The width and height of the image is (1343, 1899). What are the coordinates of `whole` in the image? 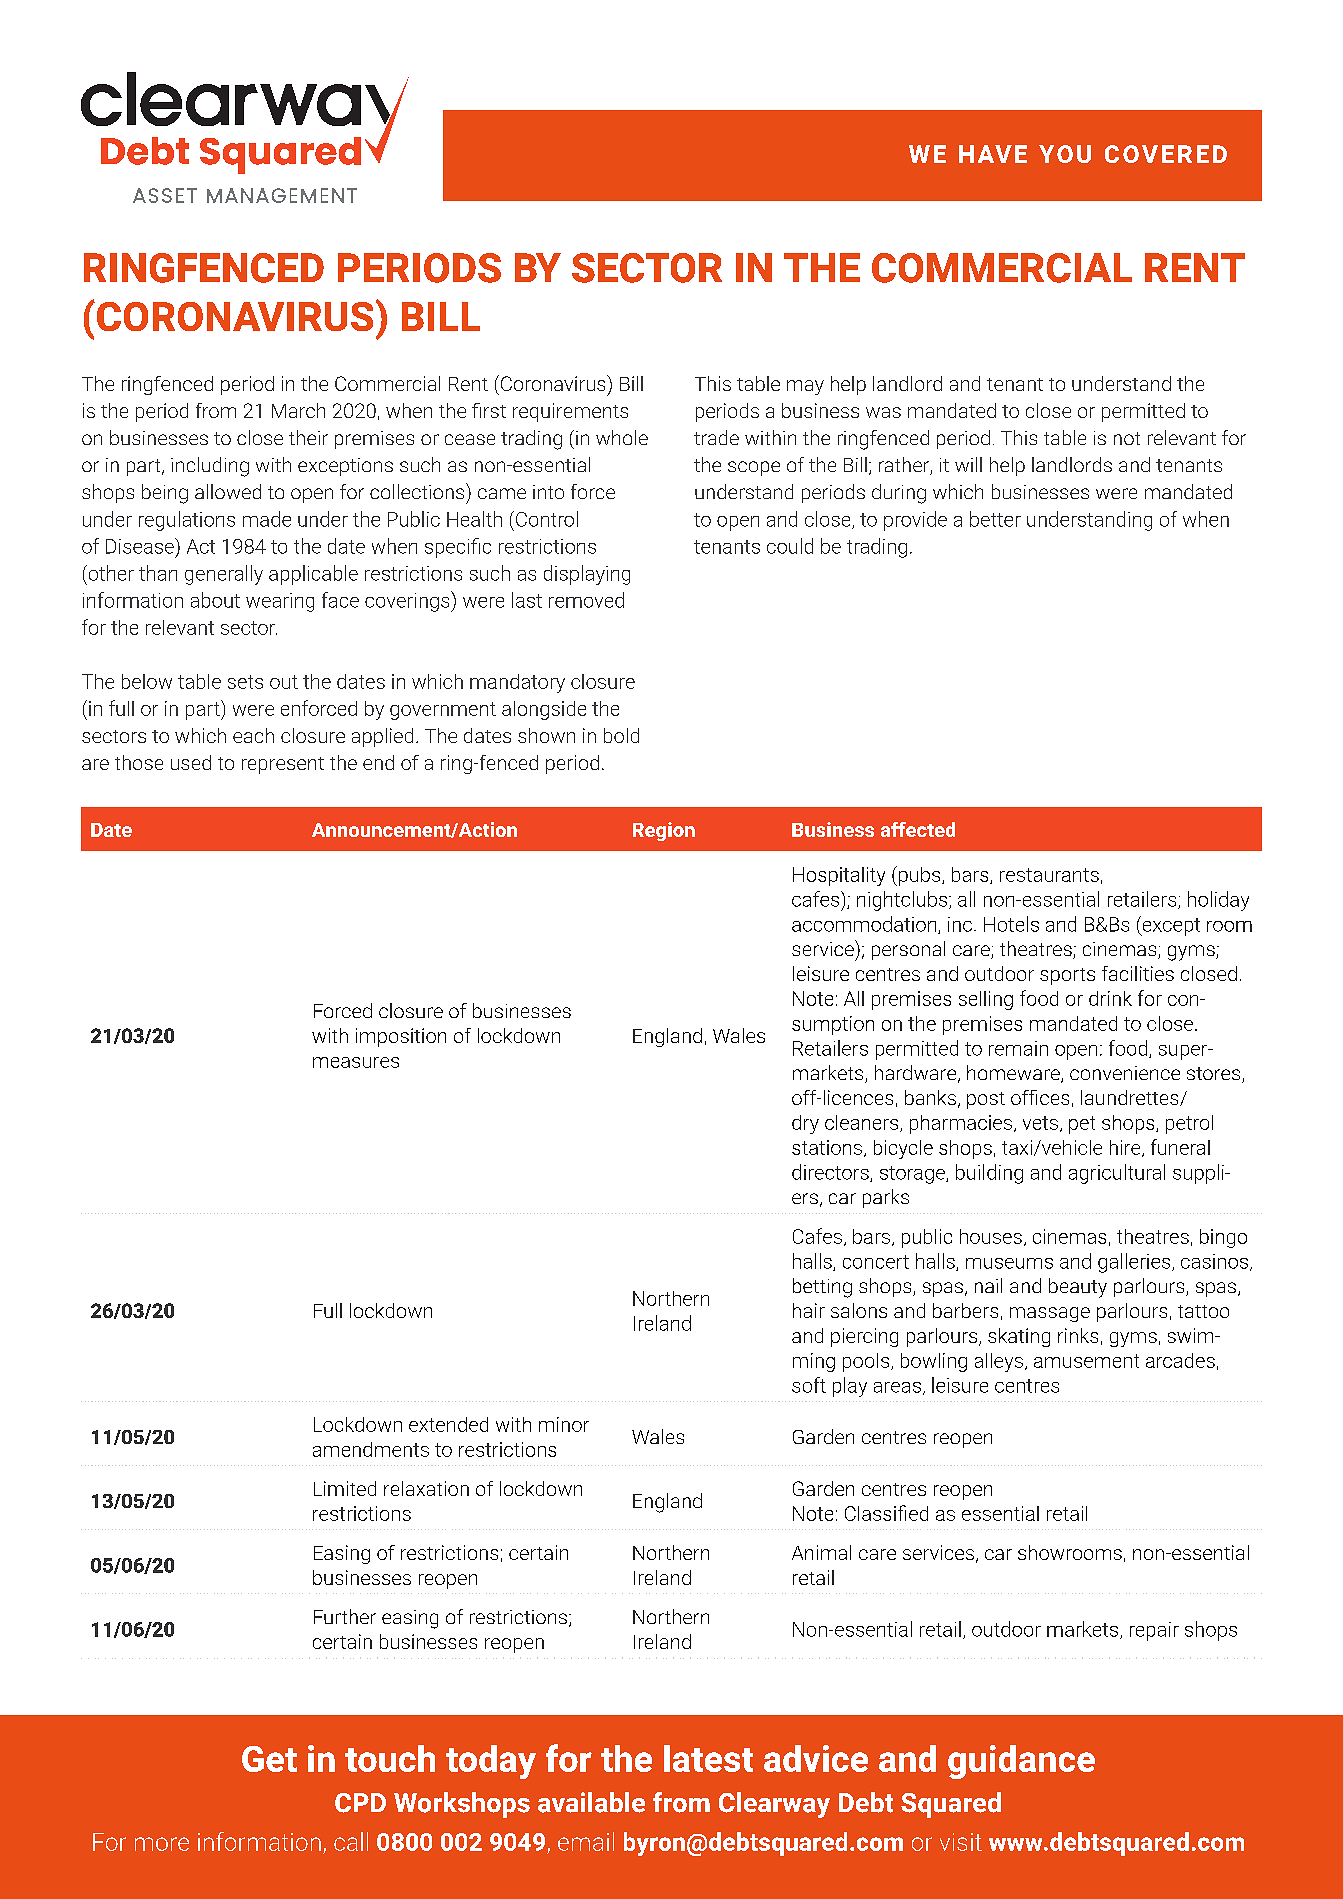 It's located at (622, 437).
